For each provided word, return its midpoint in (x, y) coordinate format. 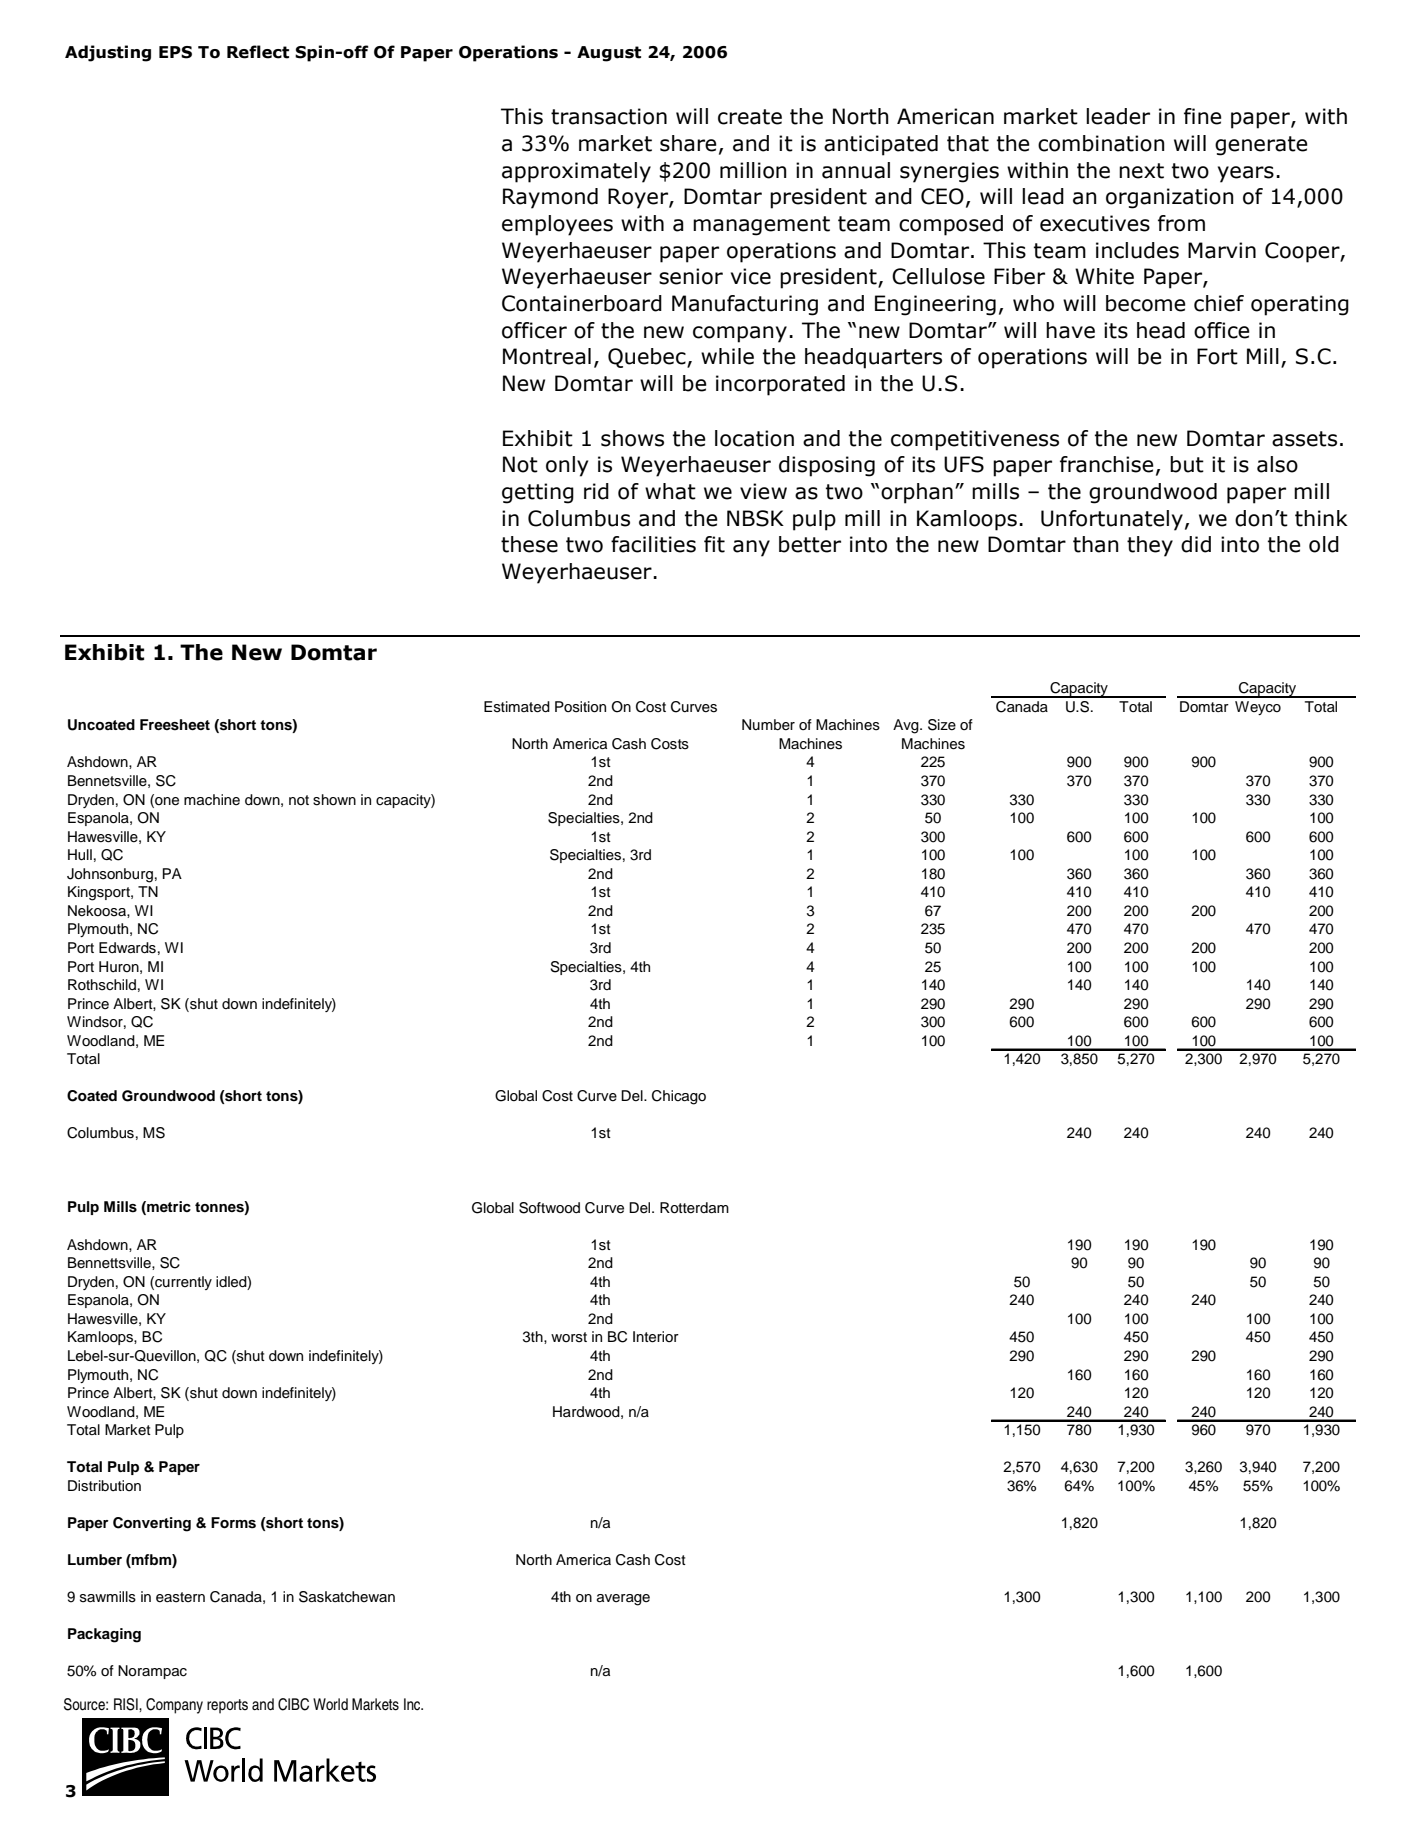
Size (942, 725)
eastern (180, 1597)
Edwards (127, 948)
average (623, 1600)
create (750, 117)
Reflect (258, 52)
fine (1203, 116)
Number (768, 725)
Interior (656, 1337)
